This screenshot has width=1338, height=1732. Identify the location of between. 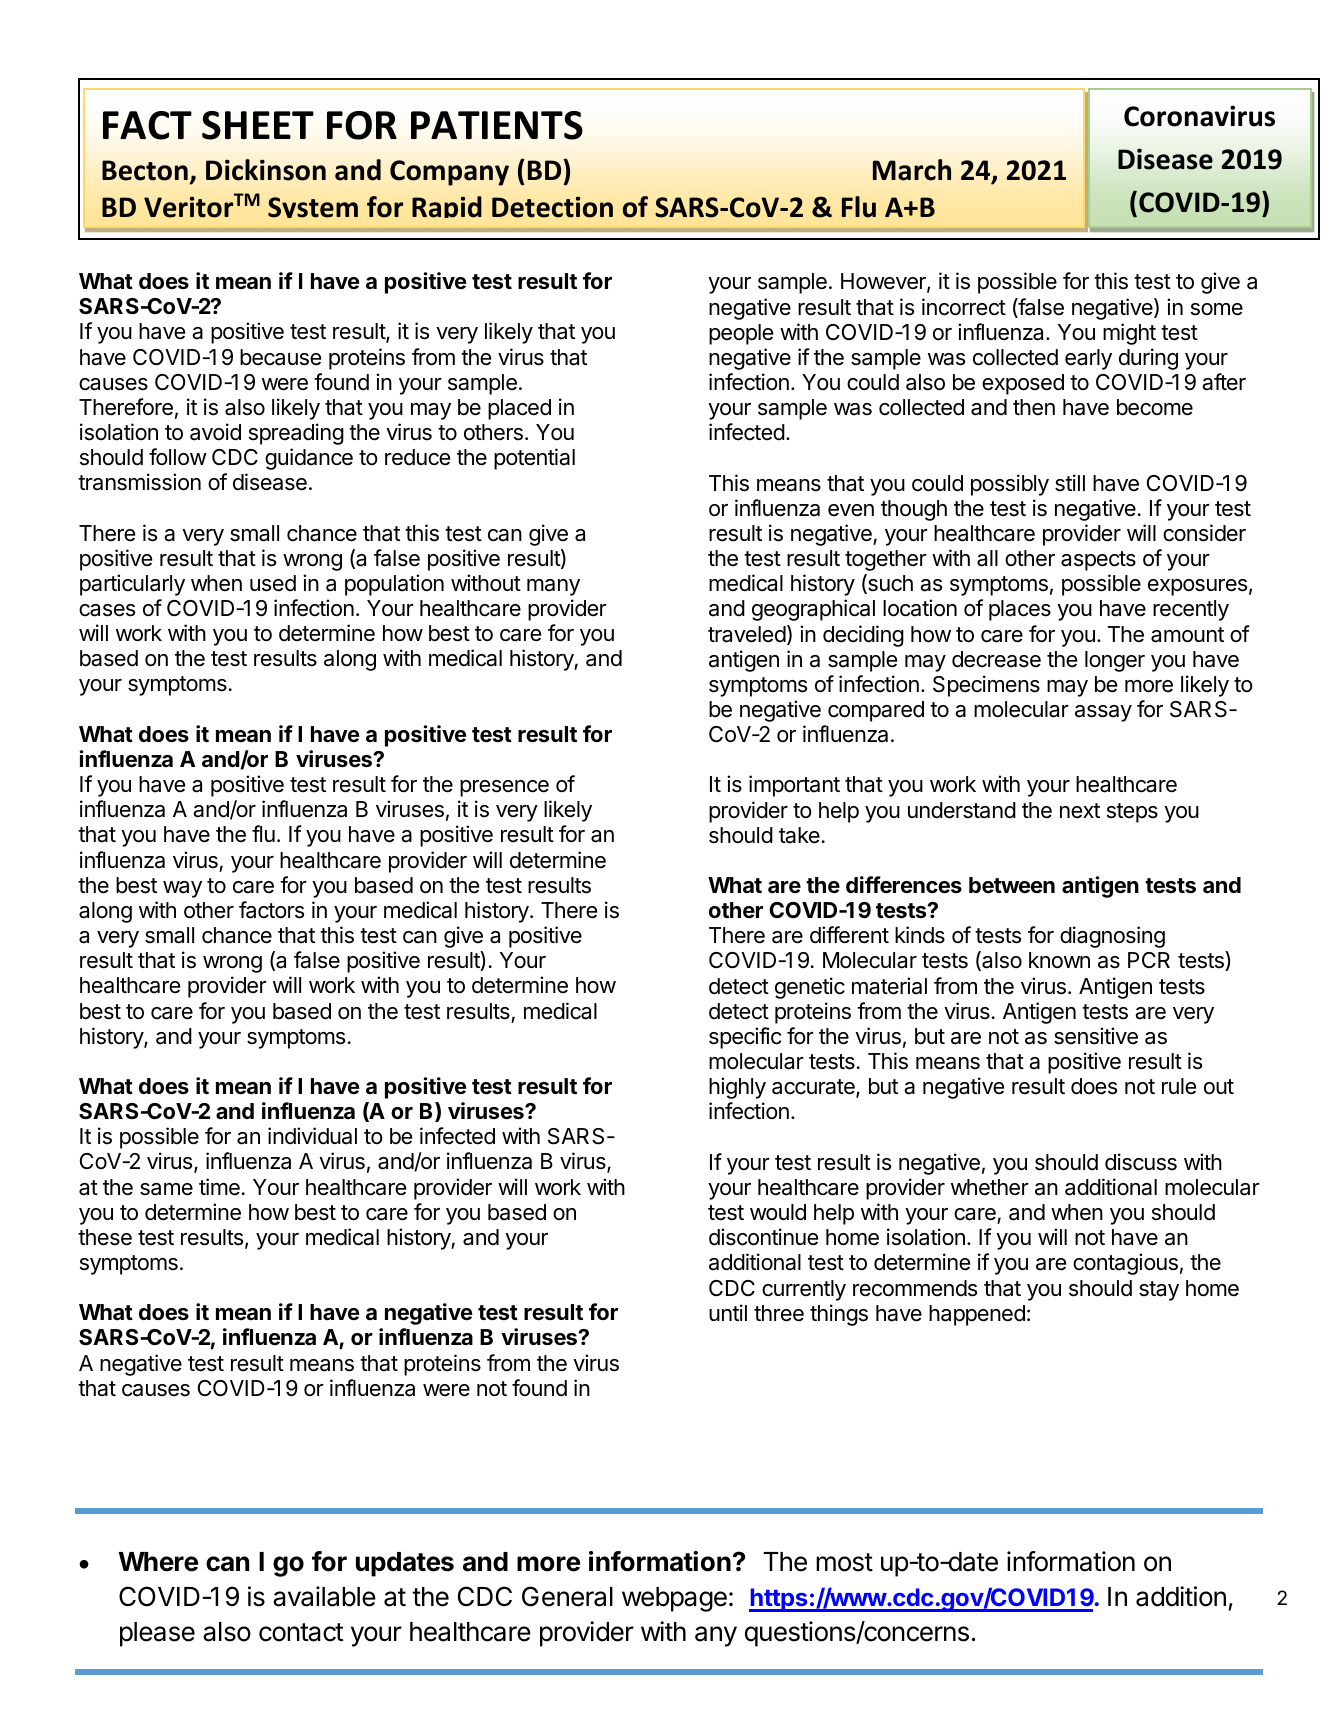
(1012, 885).
